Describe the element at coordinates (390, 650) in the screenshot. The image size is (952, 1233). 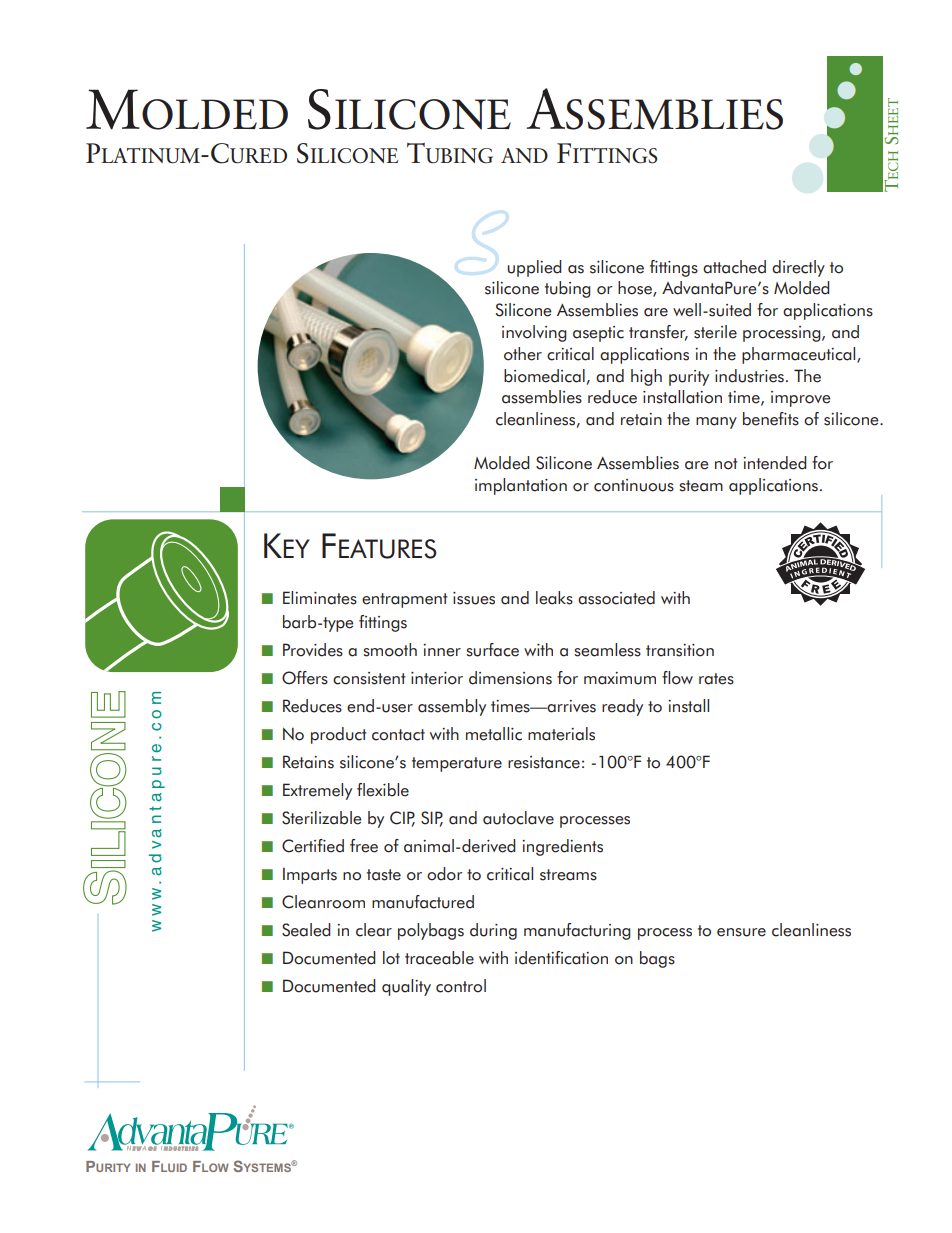
I see `smooth` at that location.
